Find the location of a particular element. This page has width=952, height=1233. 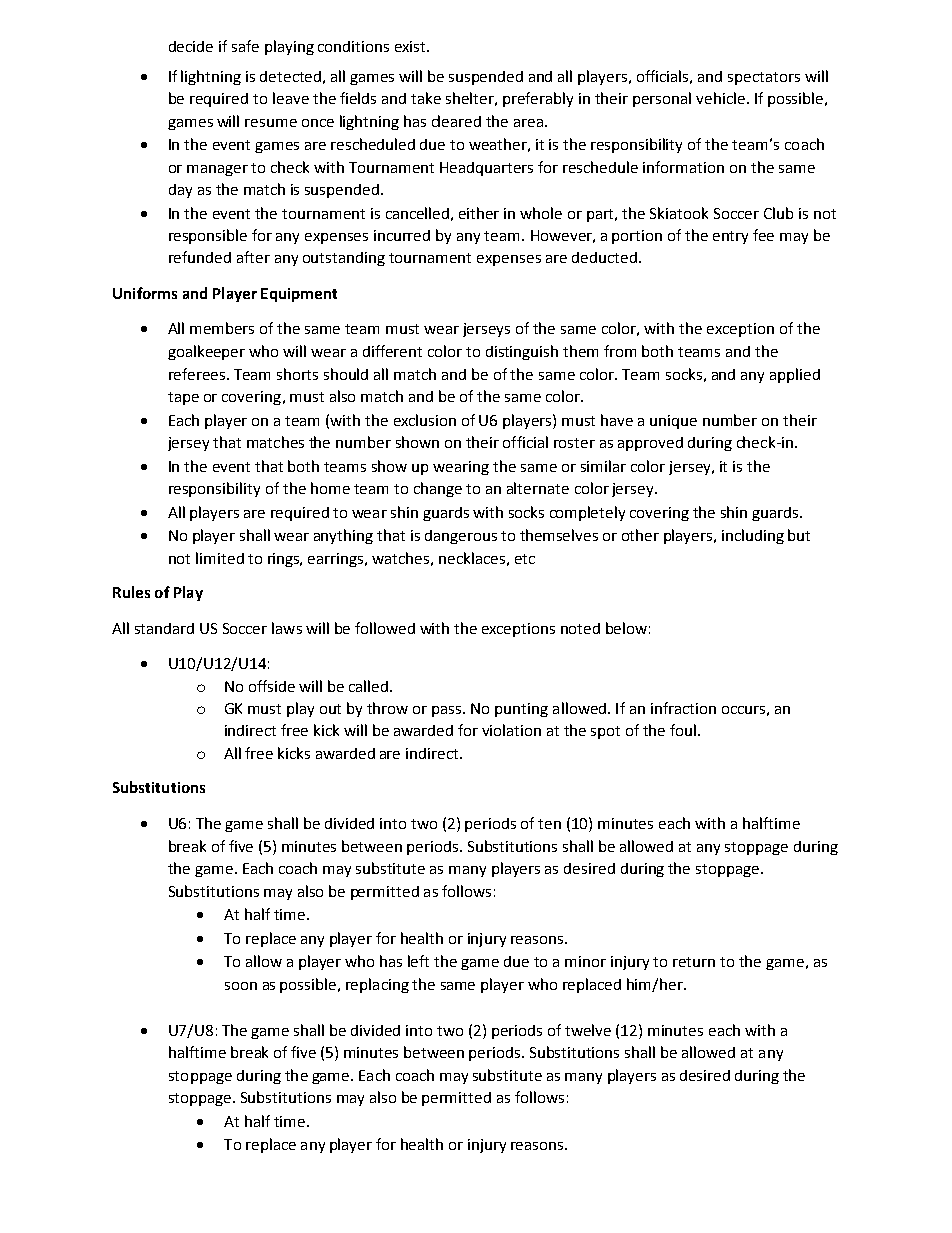

exclusion is located at coordinates (425, 420).
